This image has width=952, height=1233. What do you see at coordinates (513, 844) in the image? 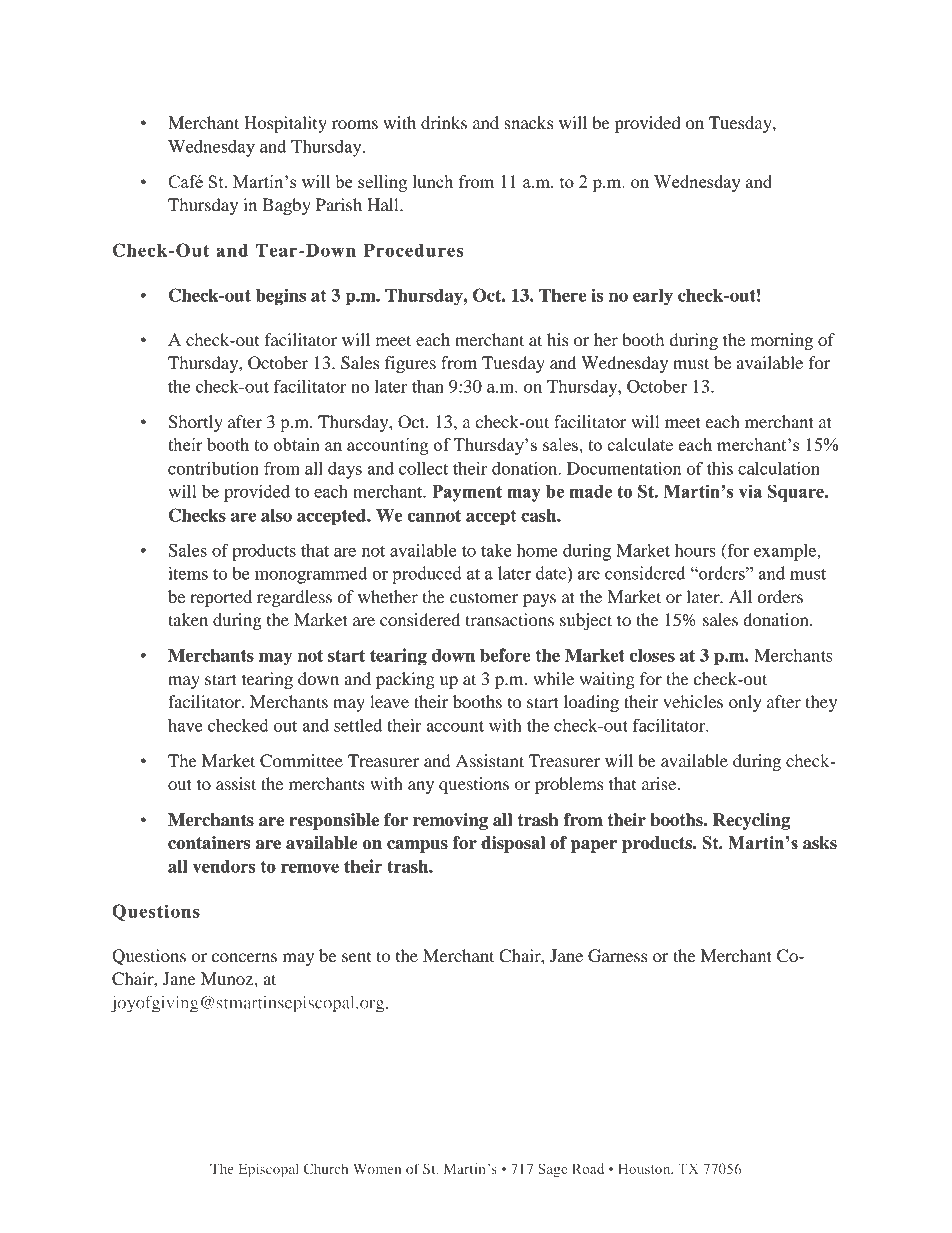
I see `disposal` at bounding box center [513, 844].
